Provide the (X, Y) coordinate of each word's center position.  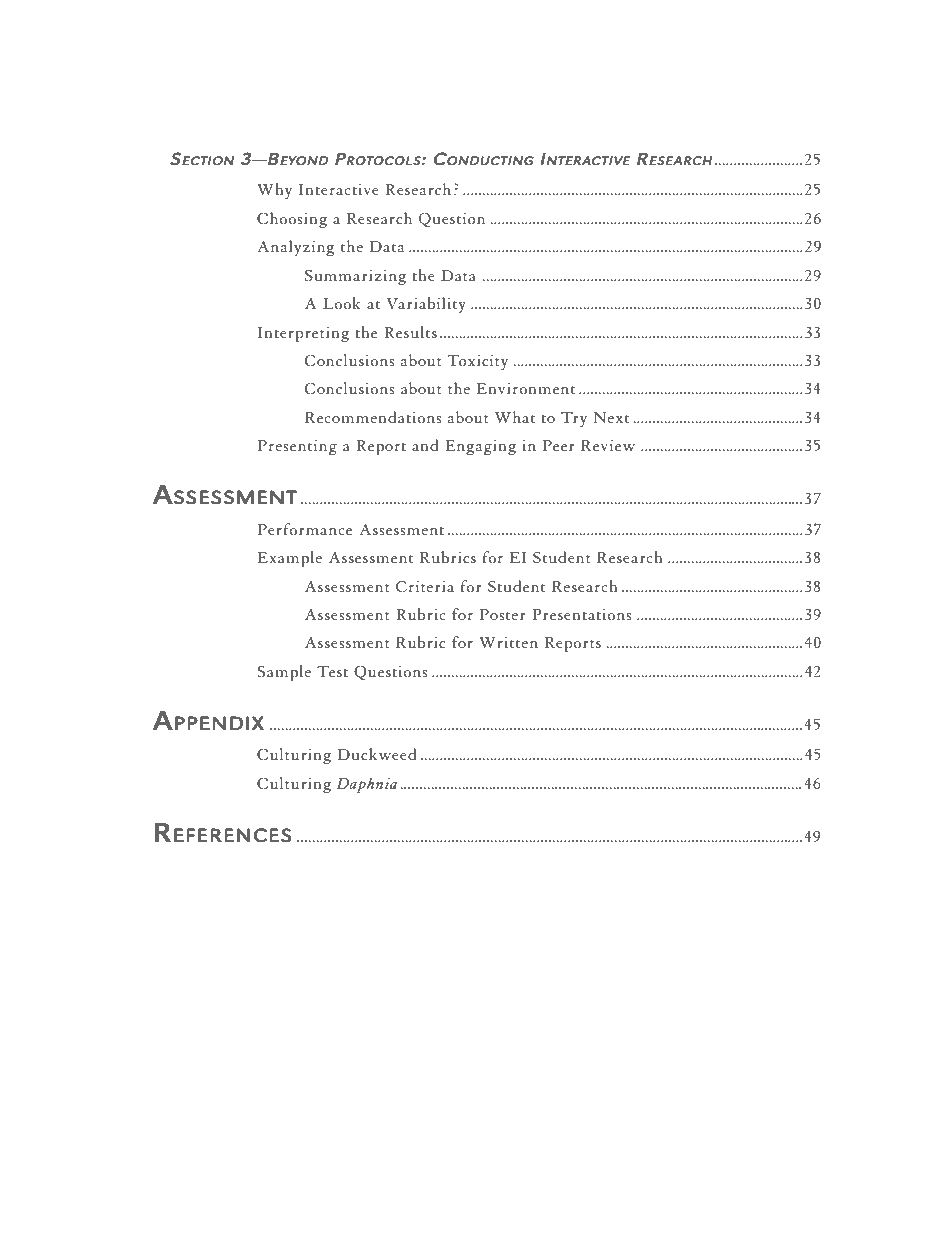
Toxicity (478, 362)
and (425, 445)
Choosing (292, 220)
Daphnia (366, 785)
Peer (558, 445)
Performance (305, 529)
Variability (426, 305)
